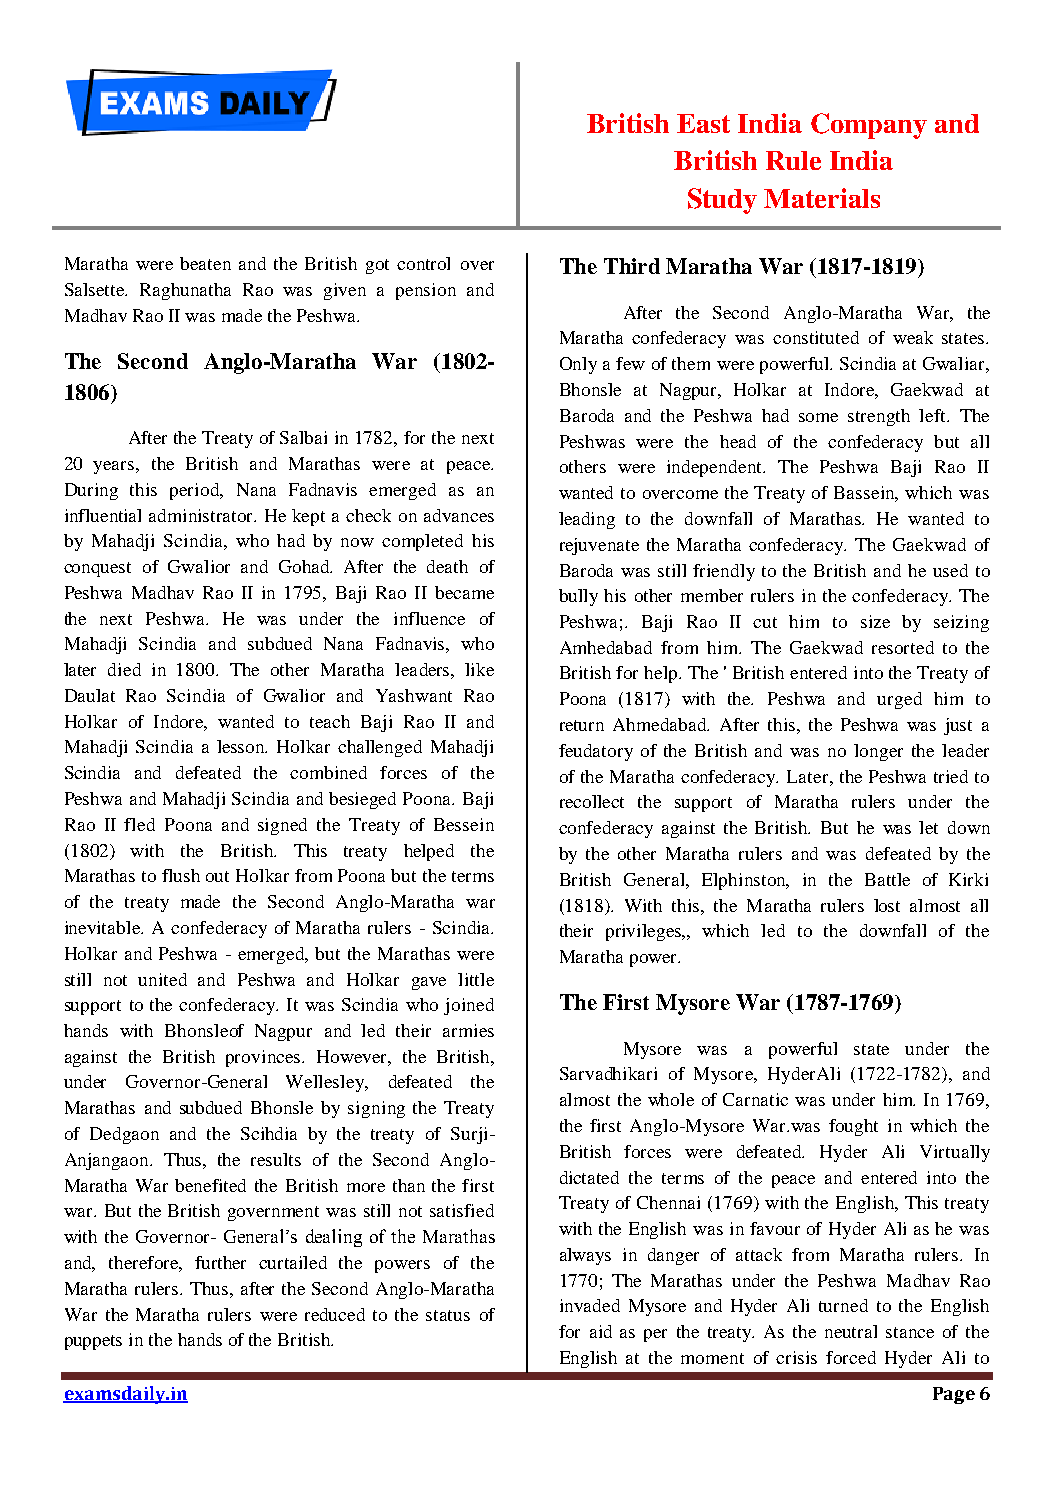 The width and height of the page is (1054, 1491). Describe the element at coordinates (869, 126) in the page. I see `Company` at that location.
